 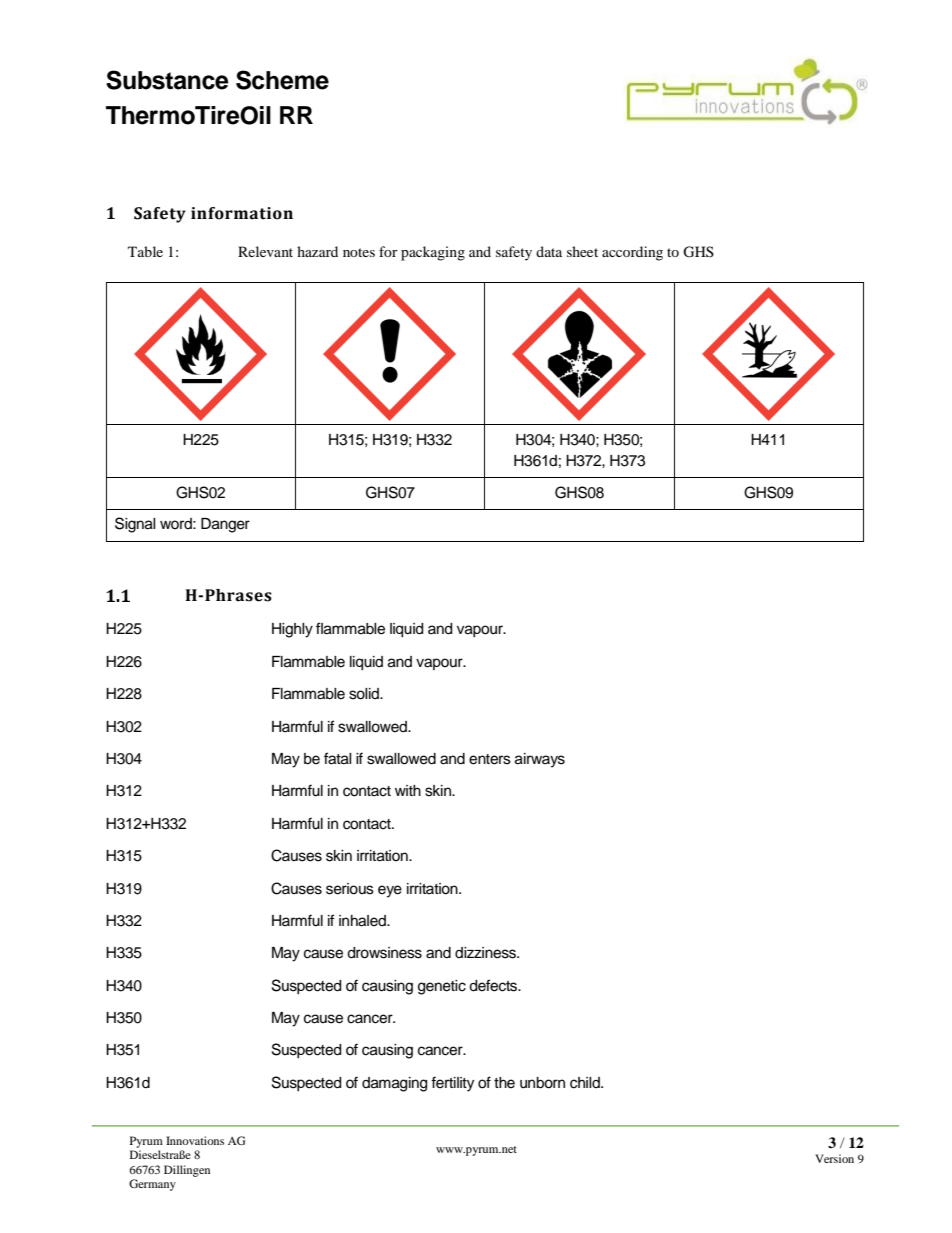 I want to click on defects, so click(x=494, y=985).
